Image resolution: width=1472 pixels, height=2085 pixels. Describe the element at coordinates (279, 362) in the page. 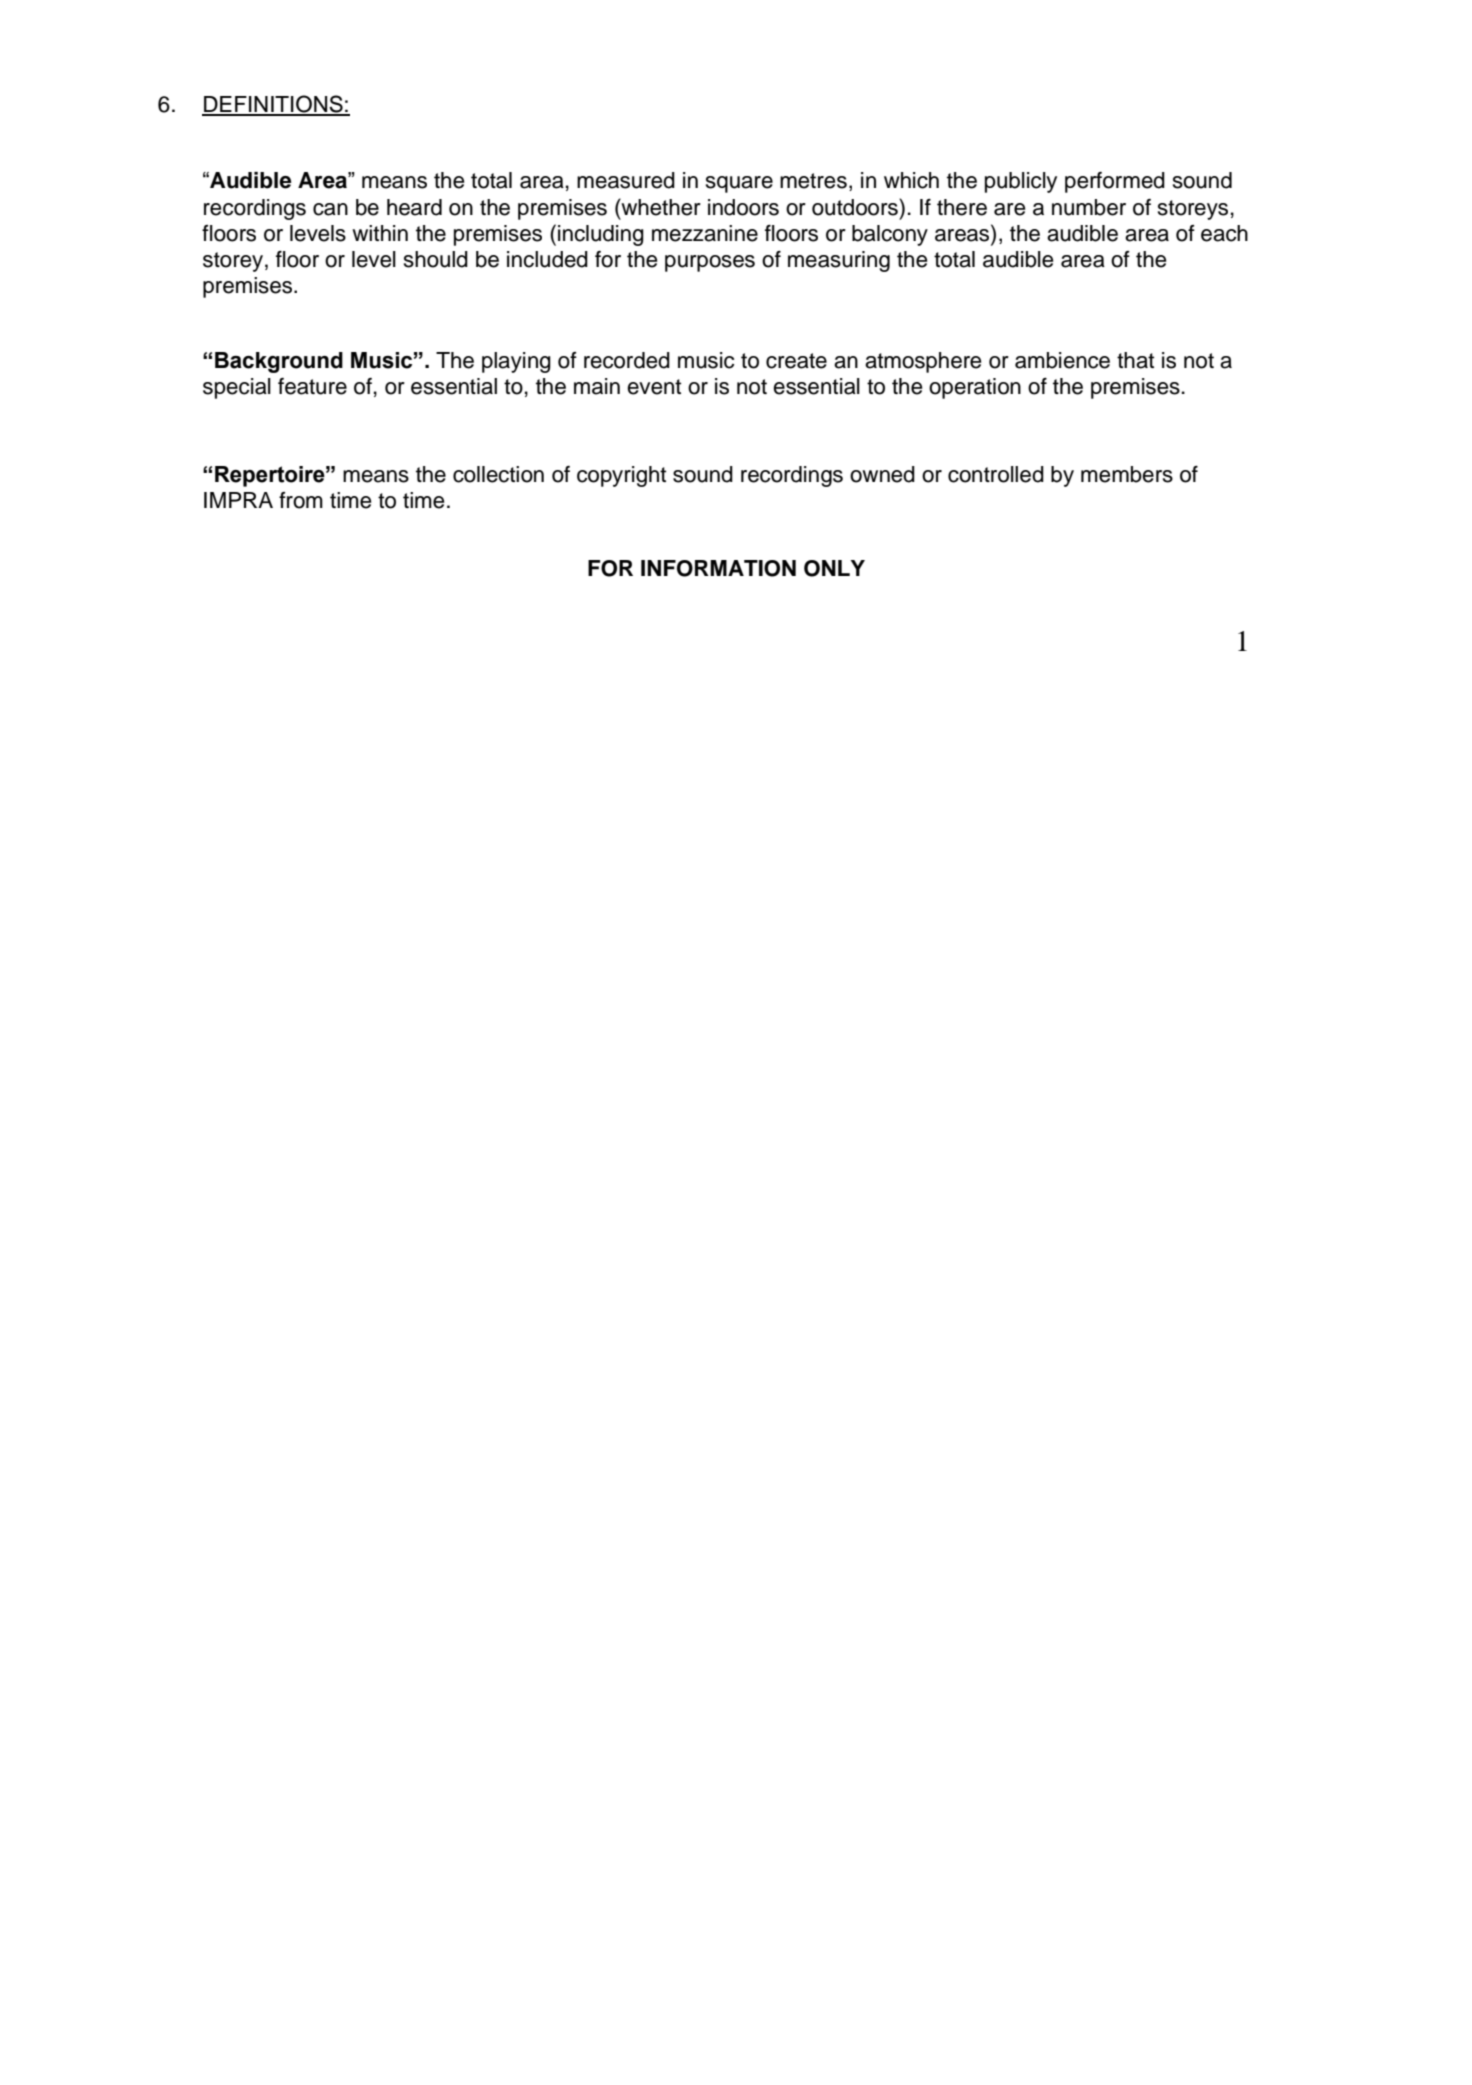

I see `Background` at that location.
